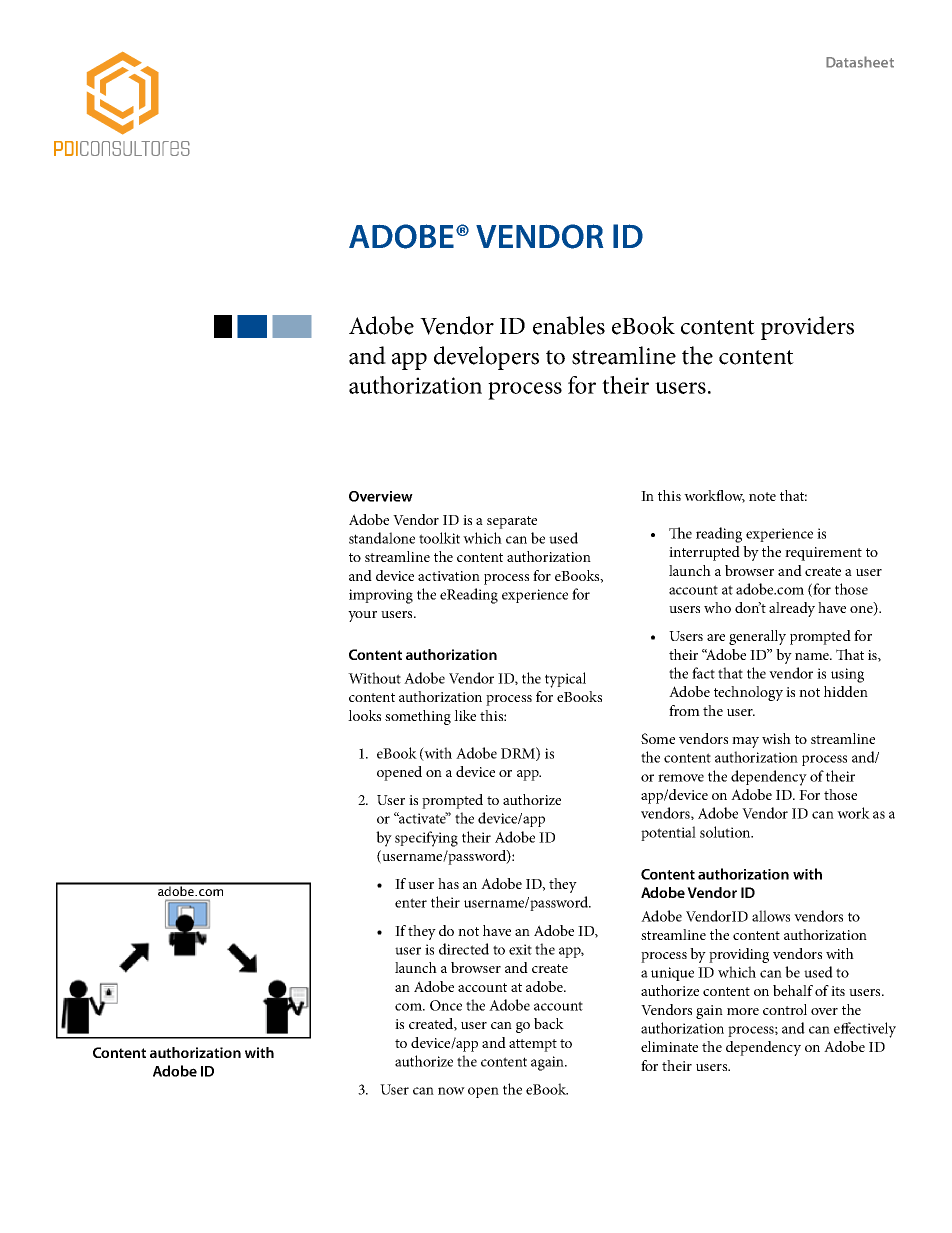 This screenshot has height=1233, width=952. What do you see at coordinates (486, 358) in the screenshot?
I see `developers` at bounding box center [486, 358].
